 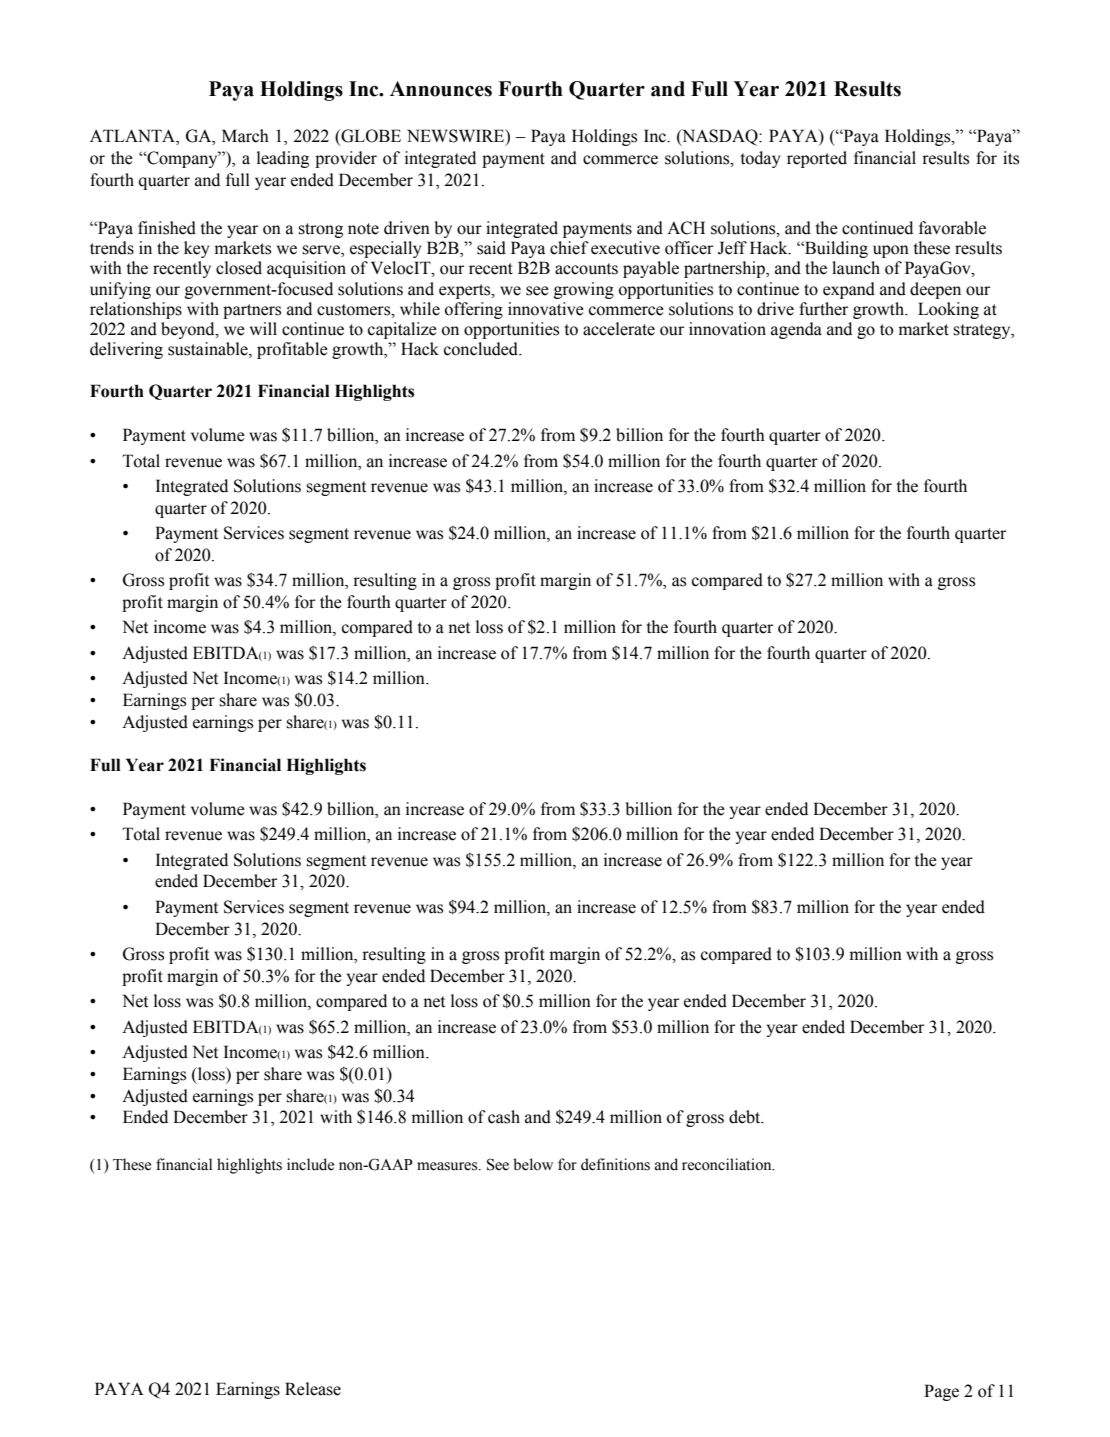 I want to click on March, so click(x=245, y=136).
